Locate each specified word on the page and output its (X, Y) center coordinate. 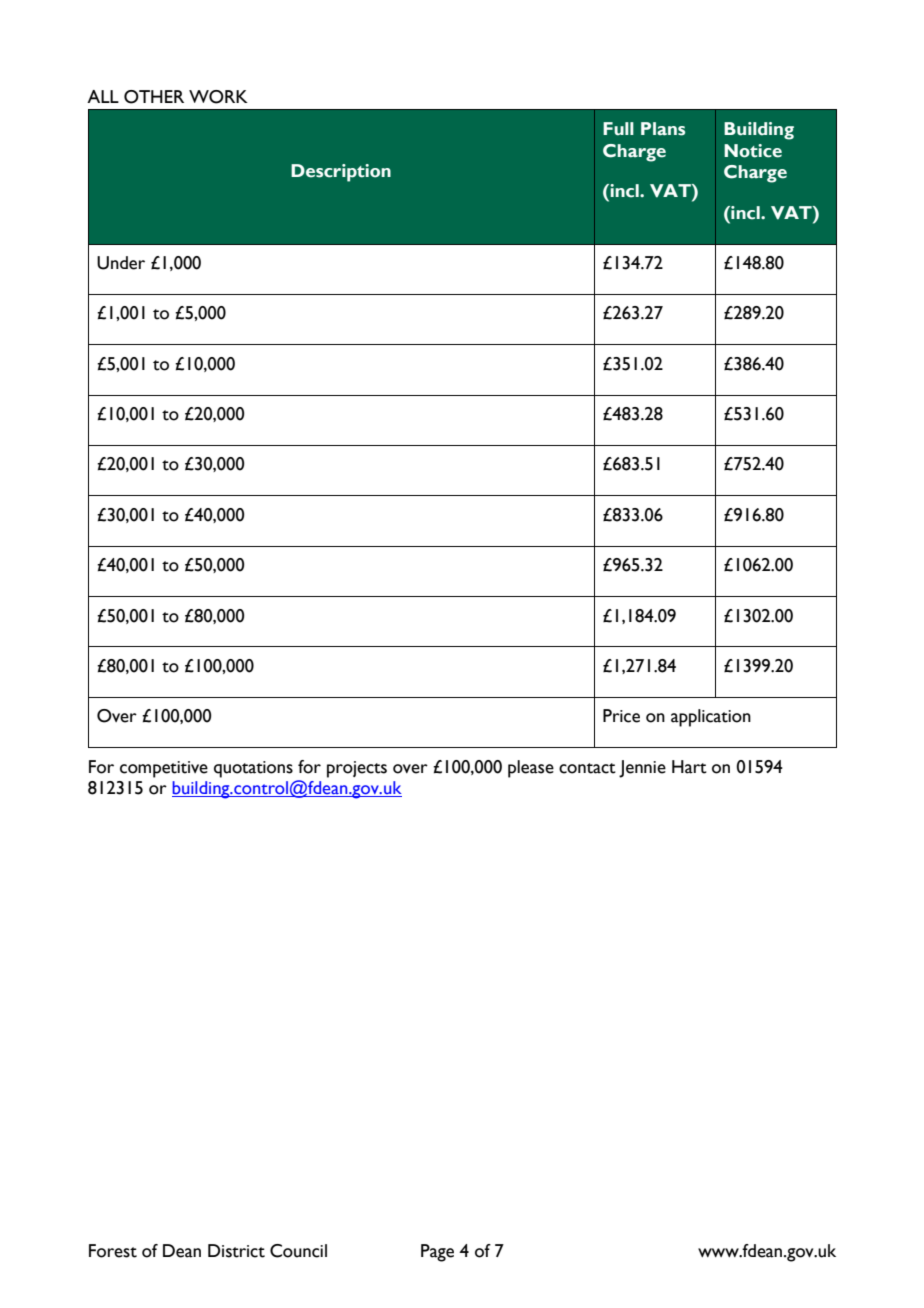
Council (298, 1251)
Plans (663, 129)
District (236, 1251)
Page (437, 1253)
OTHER (154, 97)
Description (341, 173)
